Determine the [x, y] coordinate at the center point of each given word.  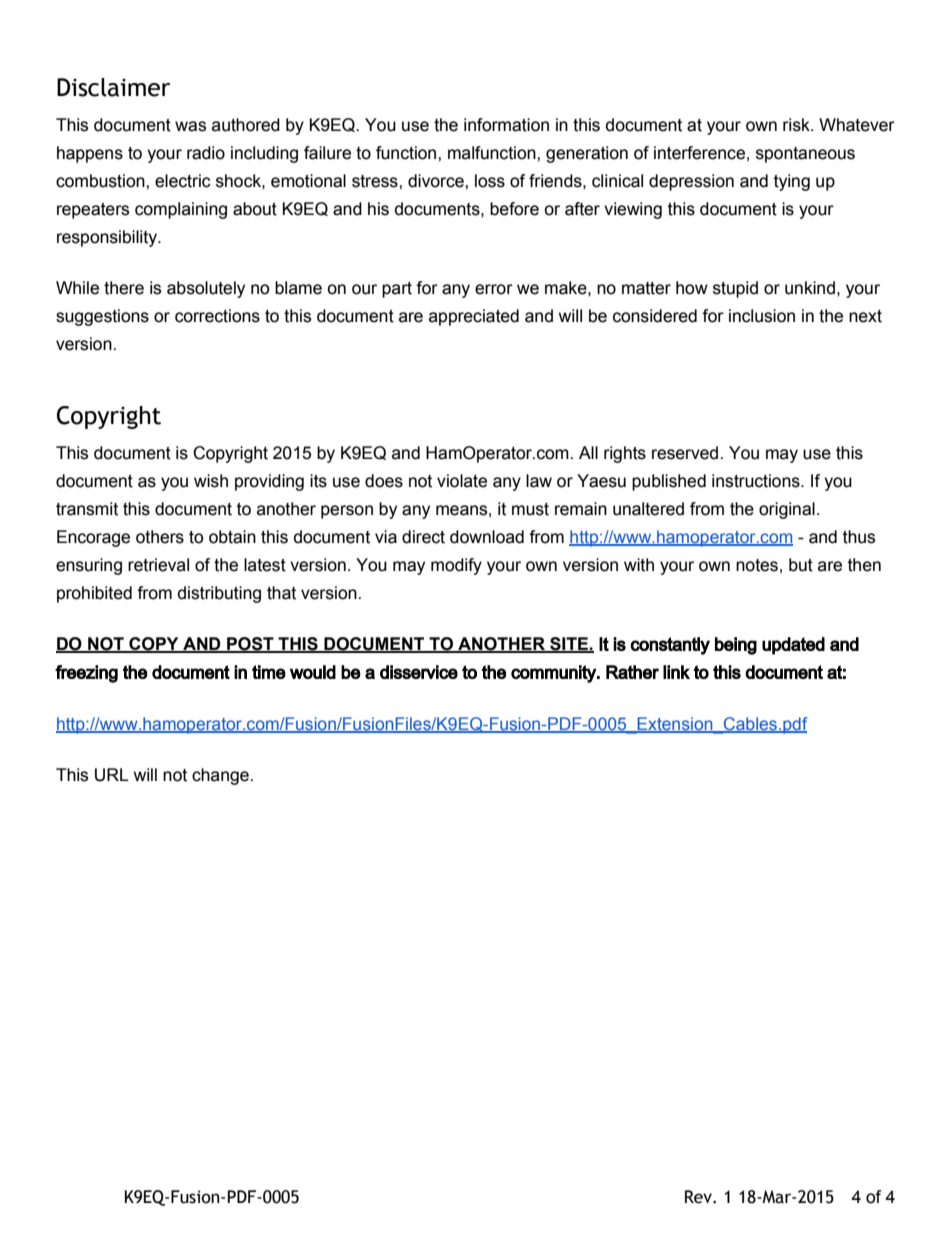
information [506, 125]
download [487, 537]
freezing [86, 674]
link [676, 672]
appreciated [474, 317]
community [554, 674]
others [160, 537]
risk [797, 125]
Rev [699, 1197]
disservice [419, 672]
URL [112, 775]
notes [757, 565]
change [221, 776]
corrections [217, 316]
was [190, 126]
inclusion [762, 316]
